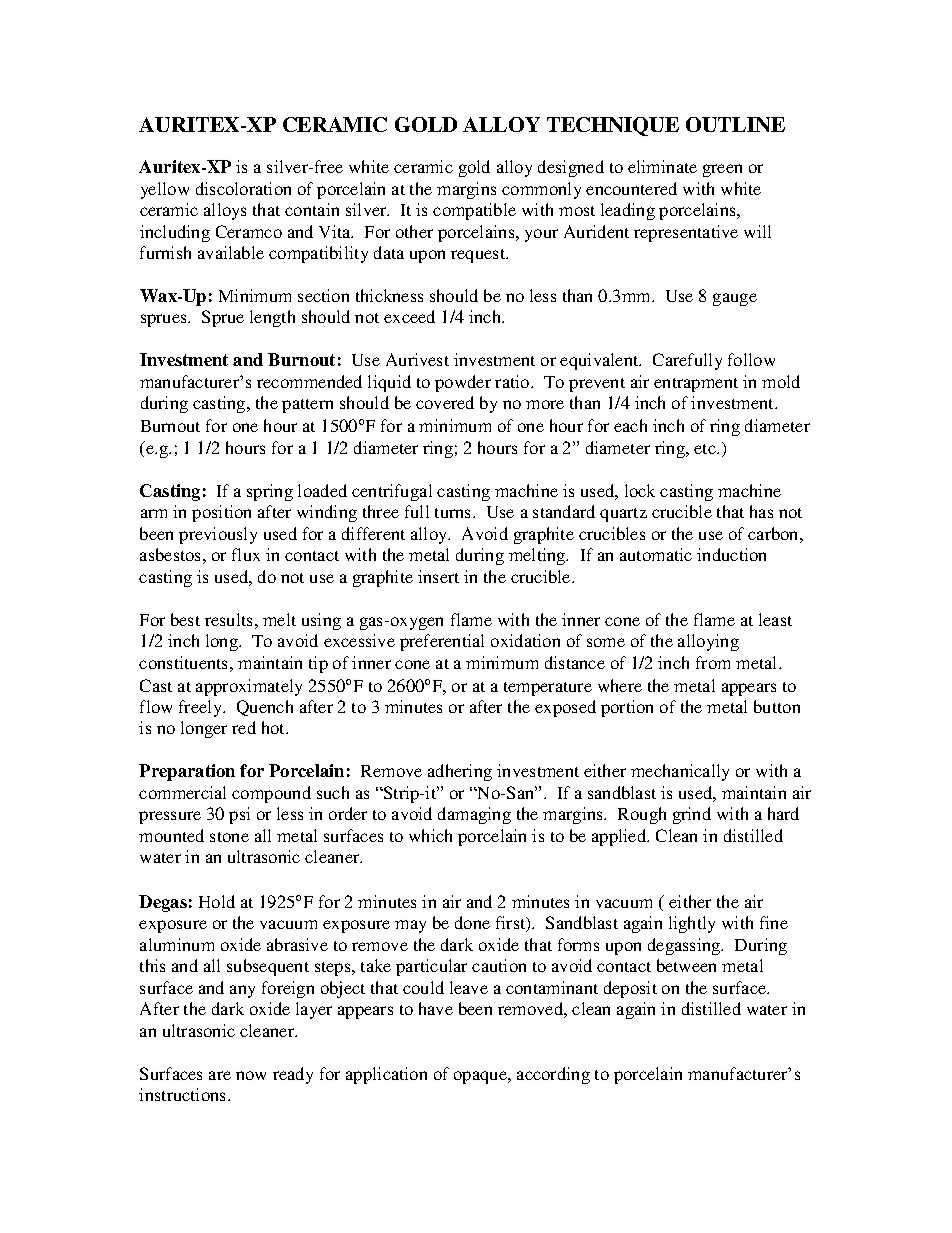  What do you see at coordinates (474, 211) in the page?
I see `compatible` at bounding box center [474, 211].
